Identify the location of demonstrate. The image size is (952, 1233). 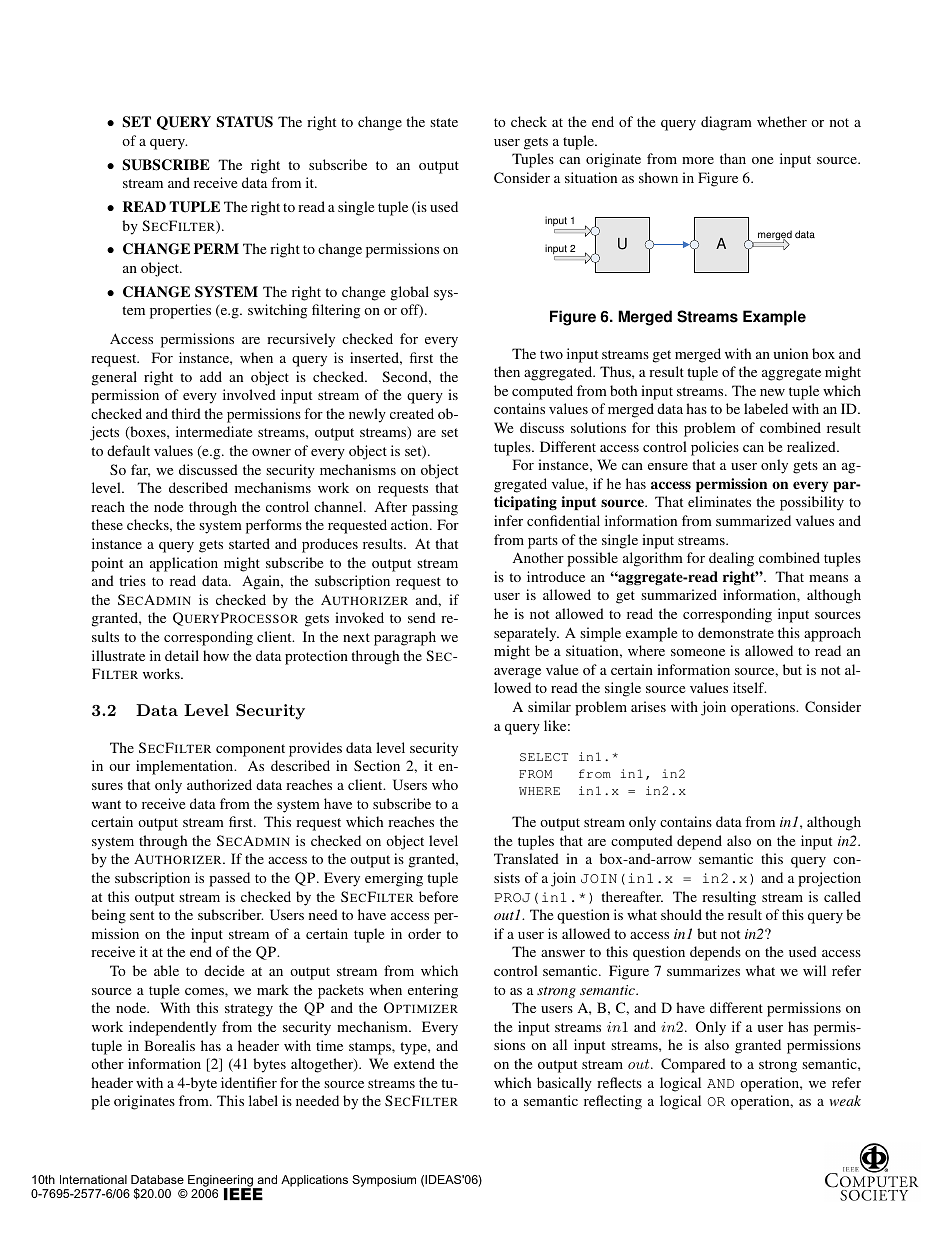
(736, 632).
